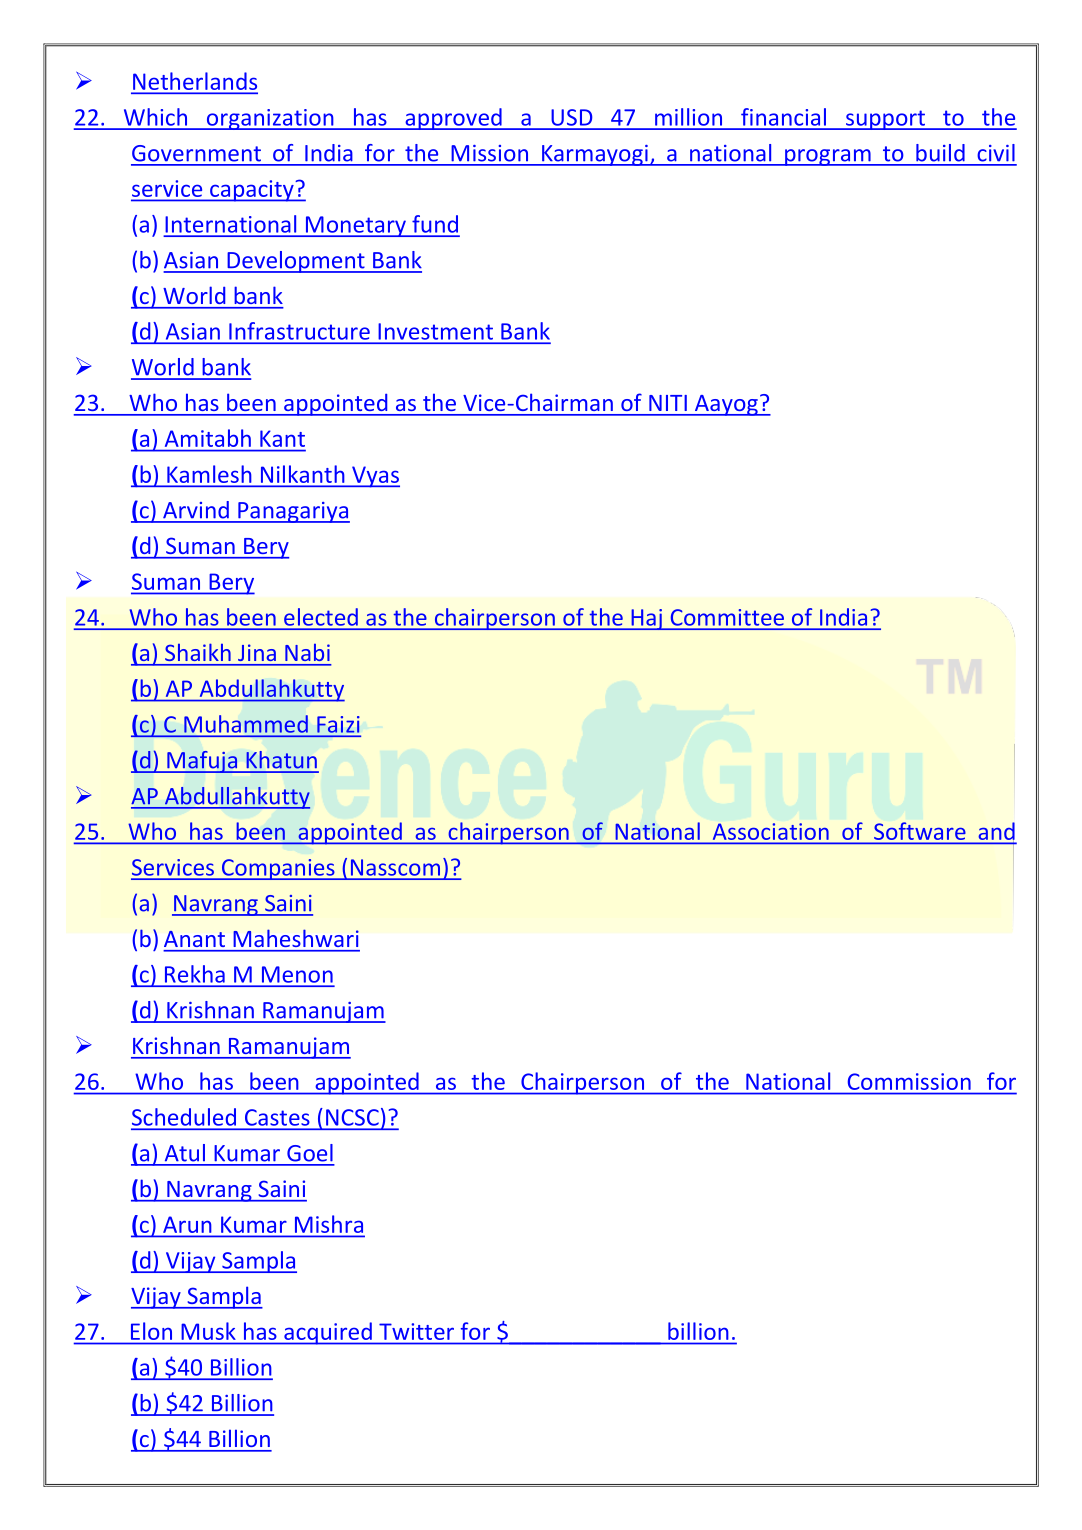  What do you see at coordinates (278, 869) in the document?
I see `Companies` at bounding box center [278, 869].
